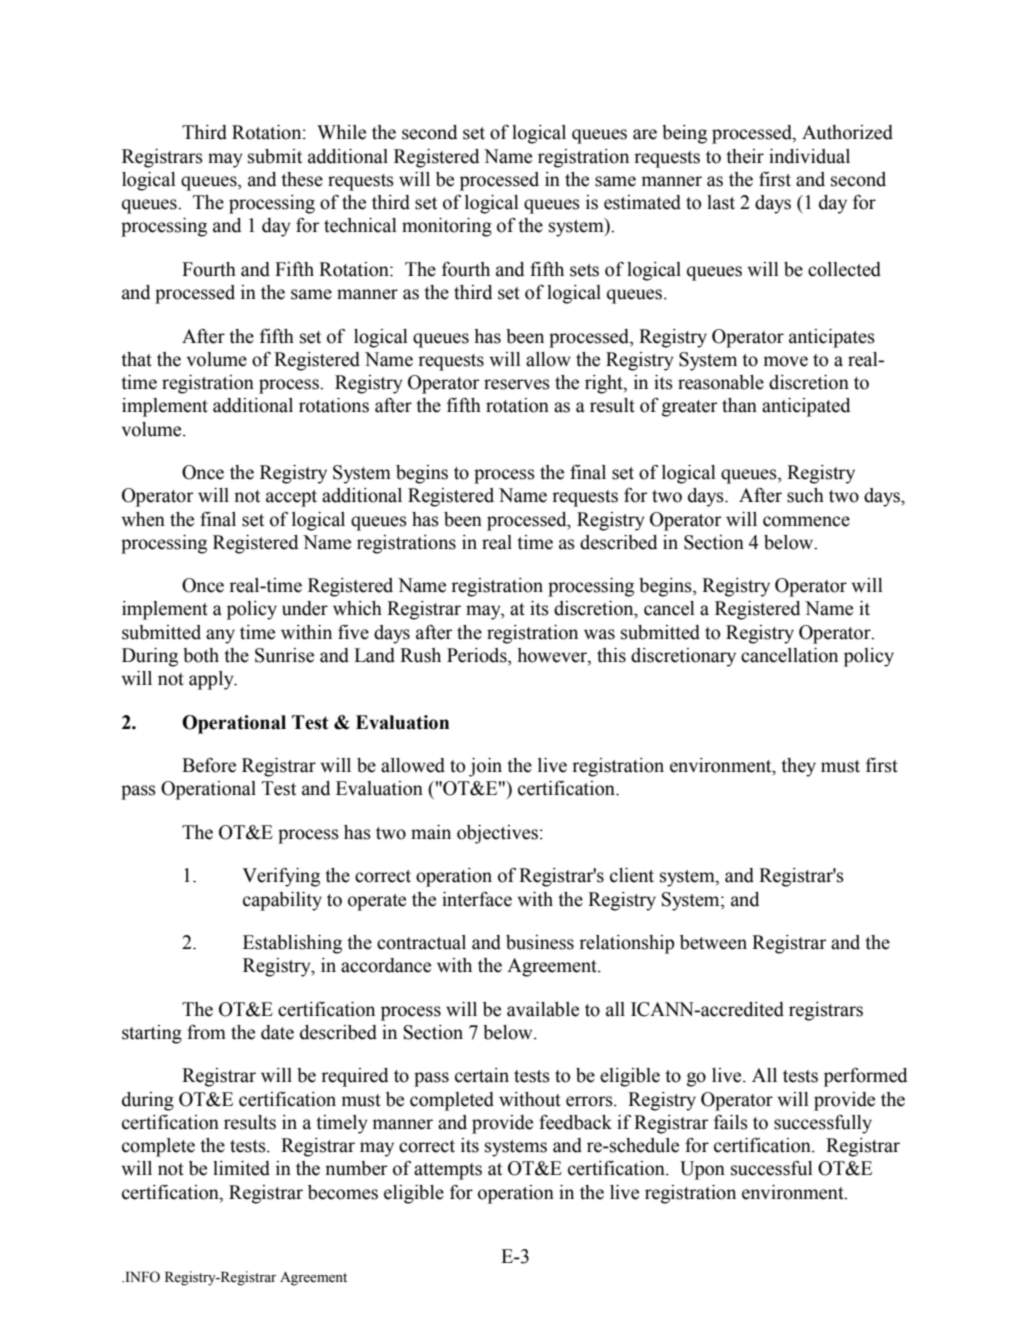  Describe the element at coordinates (206, 1032) in the screenshot. I see `from` at that location.
